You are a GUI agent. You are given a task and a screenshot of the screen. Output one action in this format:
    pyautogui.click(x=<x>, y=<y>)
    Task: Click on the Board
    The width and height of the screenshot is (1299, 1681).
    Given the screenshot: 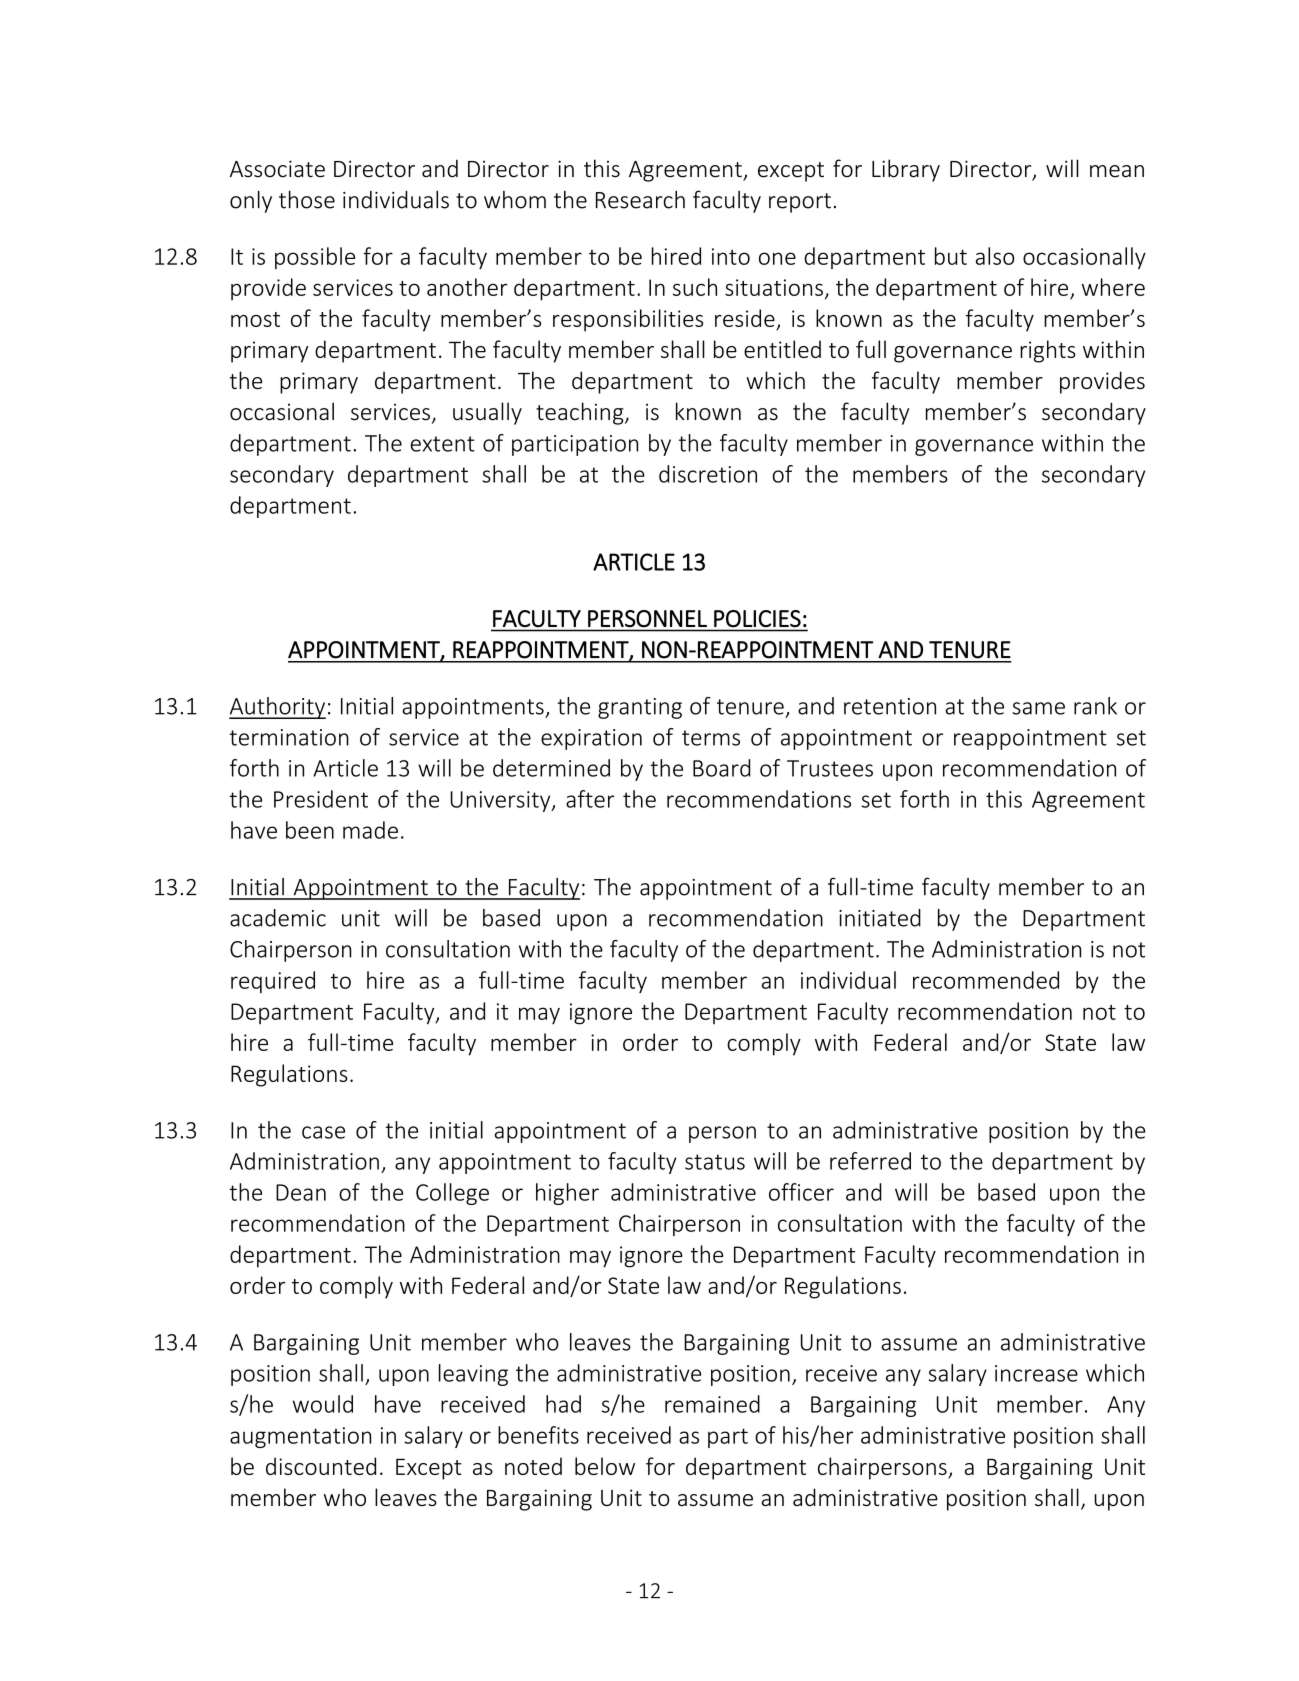 What is the action you would take?
    pyautogui.click(x=721, y=768)
